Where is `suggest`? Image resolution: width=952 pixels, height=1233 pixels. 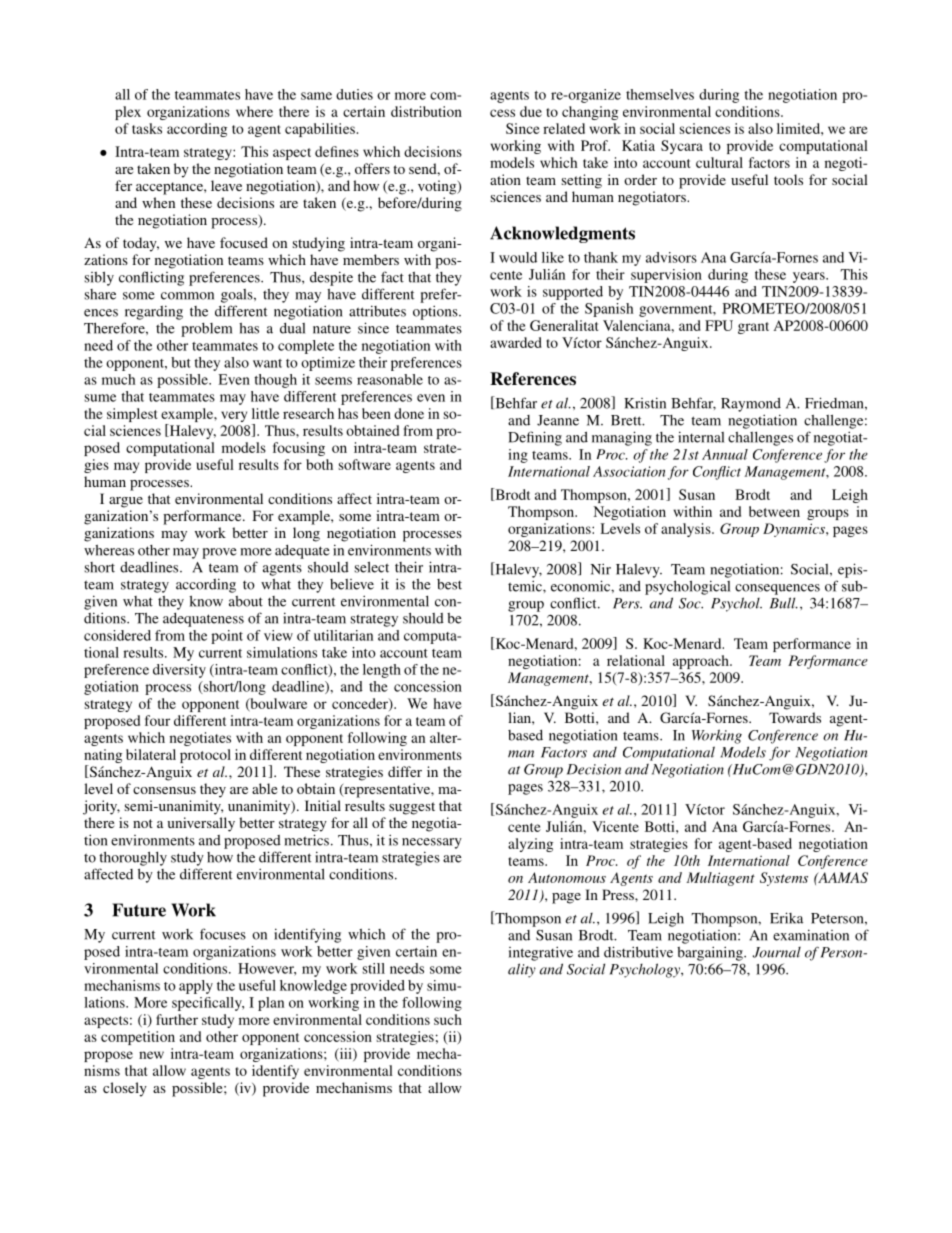
suggest is located at coordinates (412, 808).
